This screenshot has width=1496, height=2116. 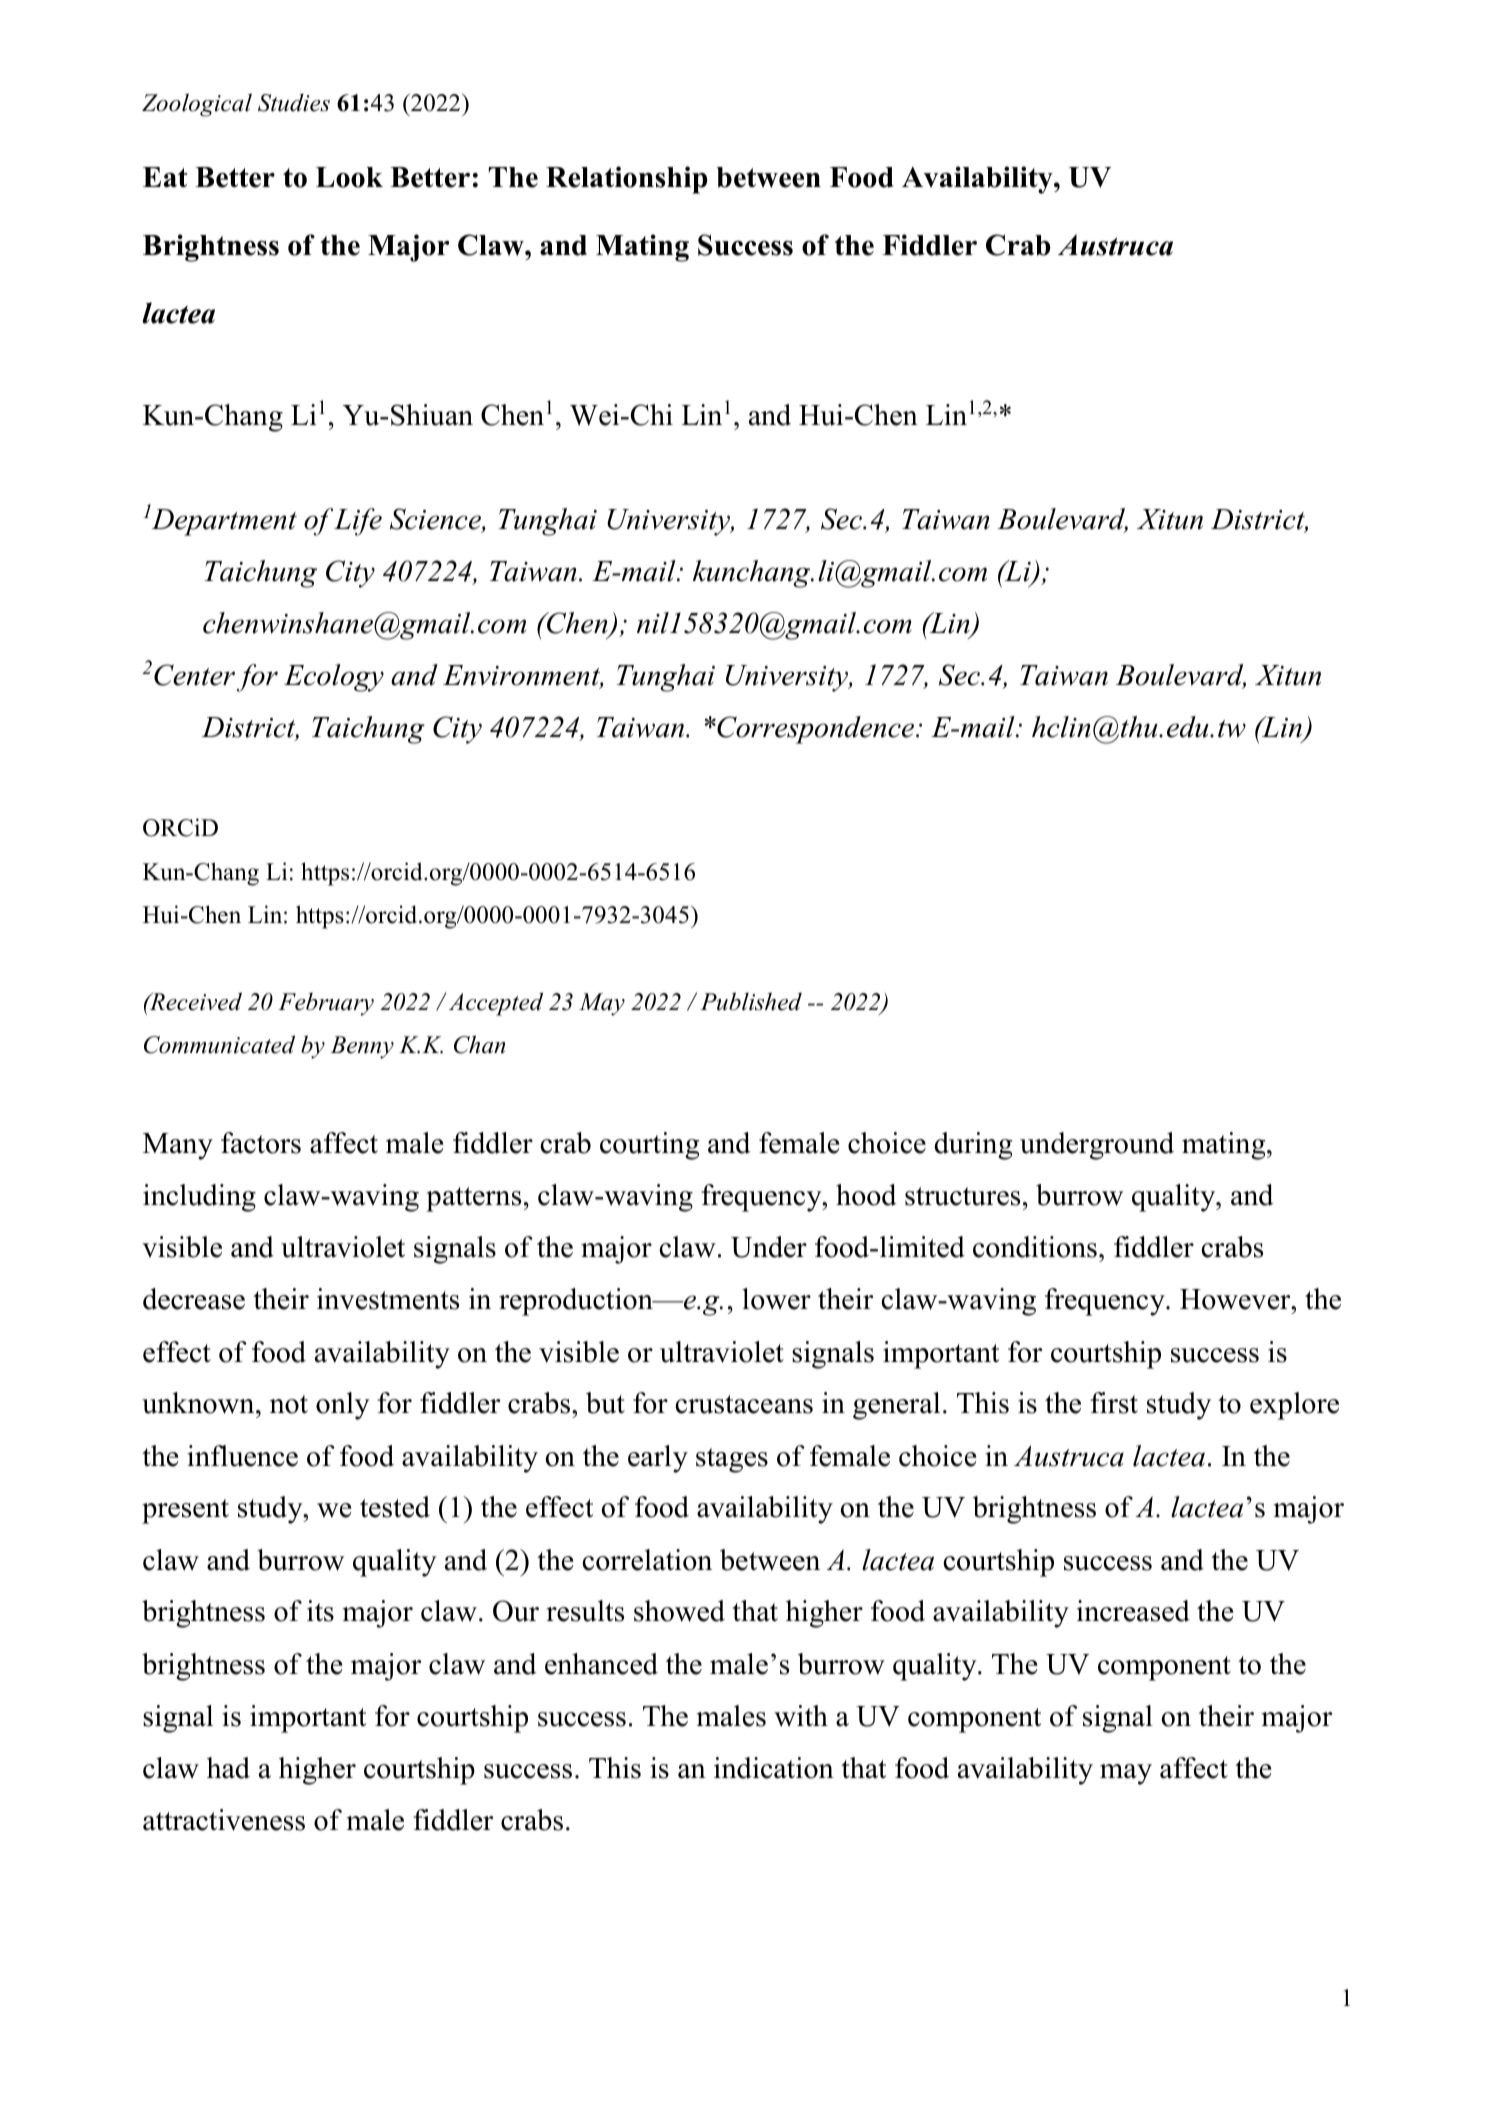 What do you see at coordinates (228, 1768) in the screenshot?
I see `had` at bounding box center [228, 1768].
